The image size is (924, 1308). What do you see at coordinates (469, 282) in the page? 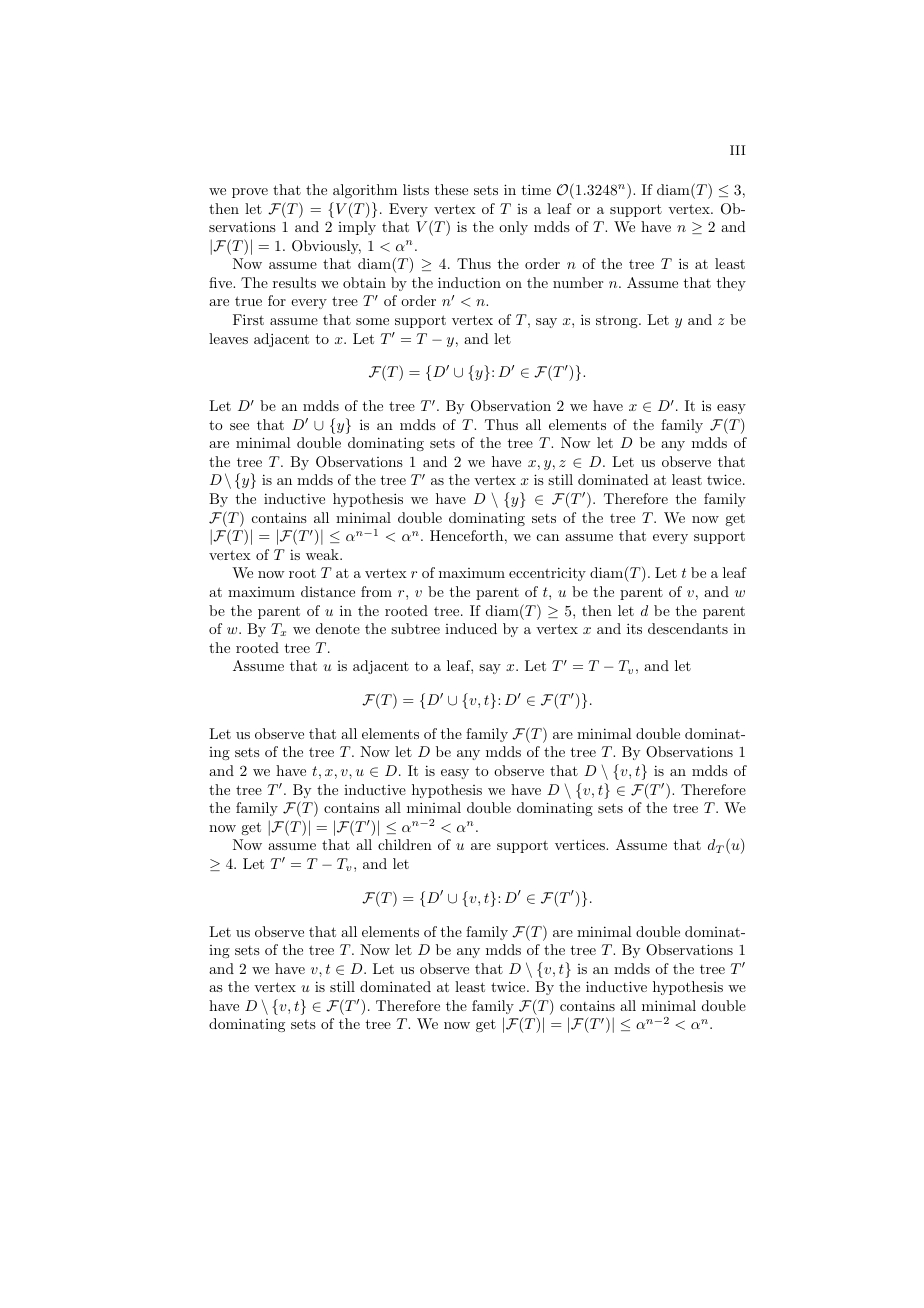
I see `induction` at bounding box center [469, 282].
